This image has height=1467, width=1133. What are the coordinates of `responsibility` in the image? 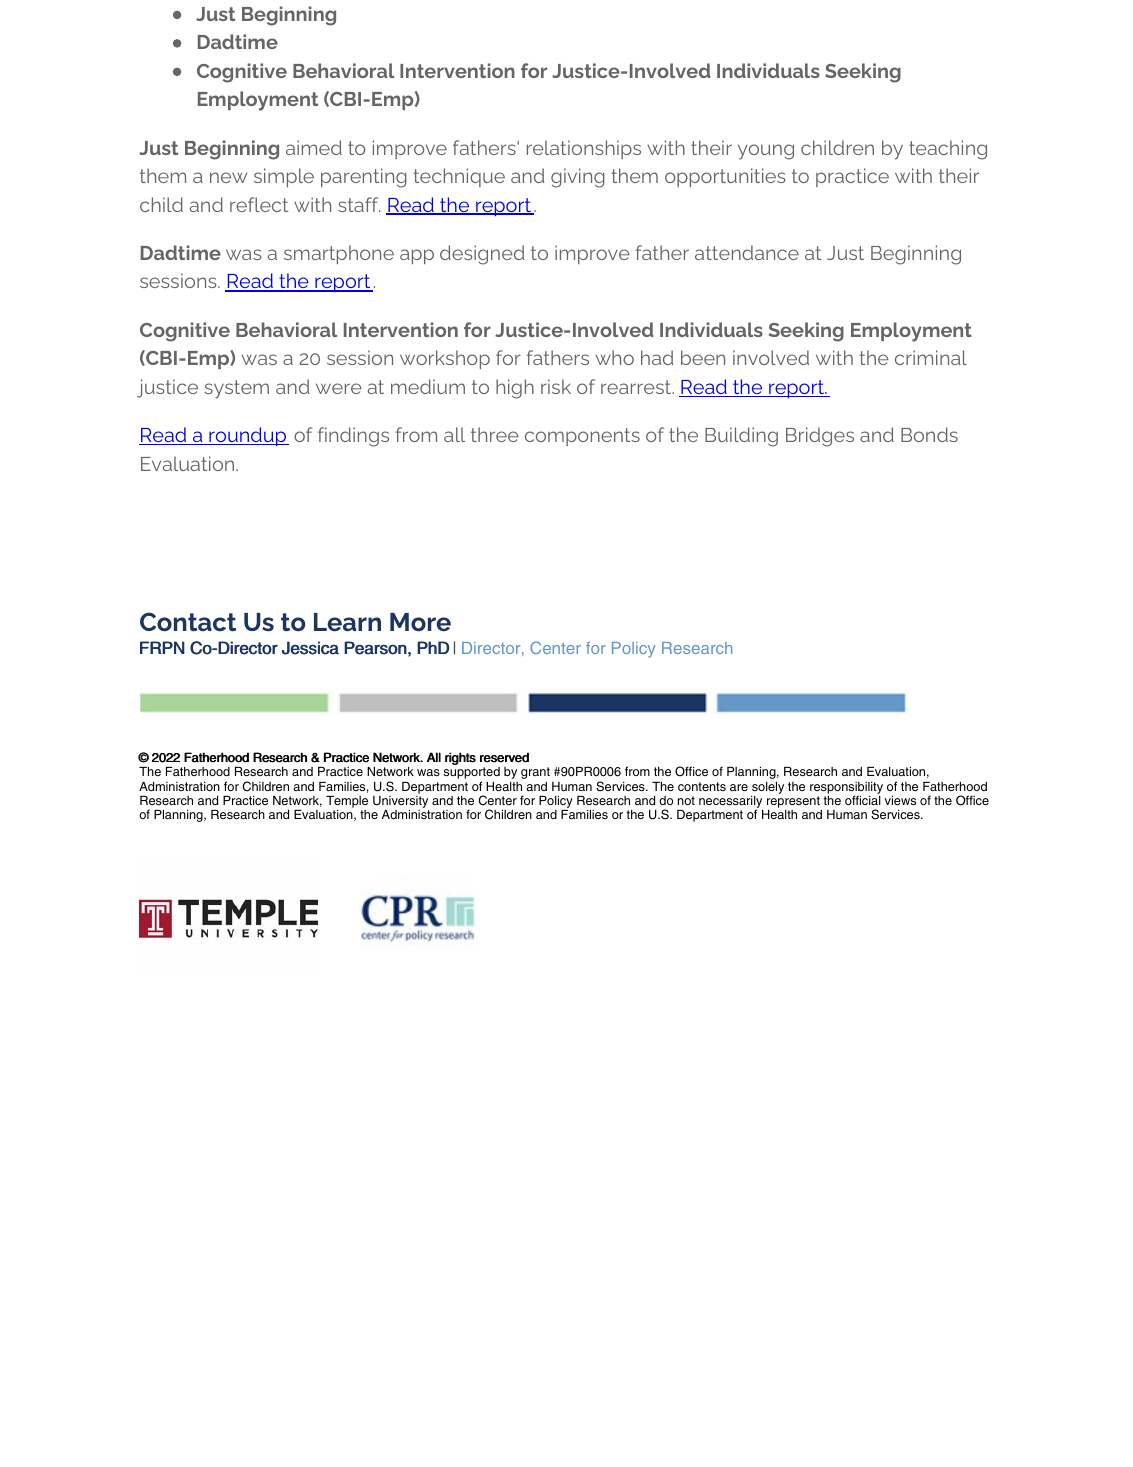 It's located at (846, 789).
